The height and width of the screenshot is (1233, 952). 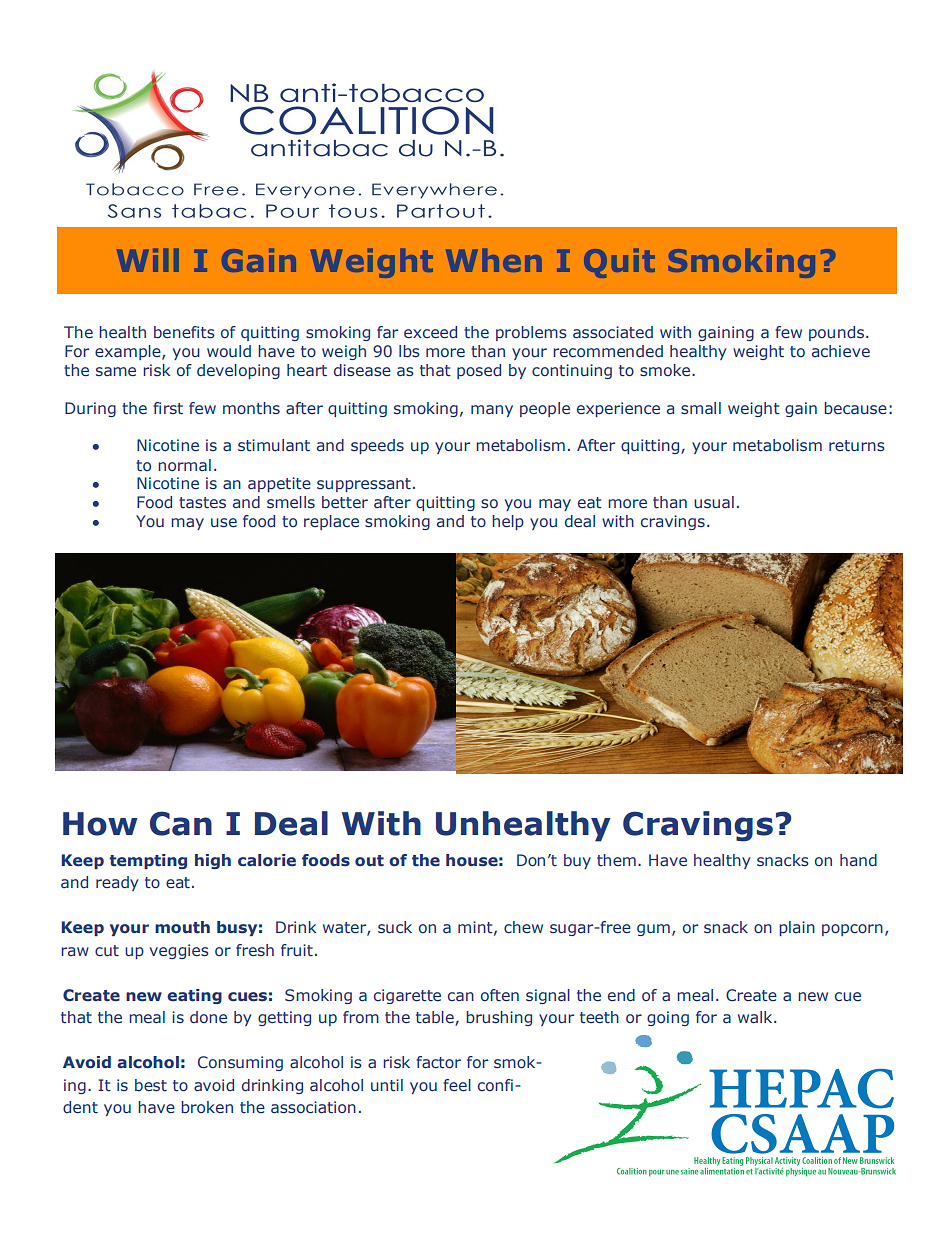 What do you see at coordinates (714, 502) in the screenshot?
I see `usual` at bounding box center [714, 502].
